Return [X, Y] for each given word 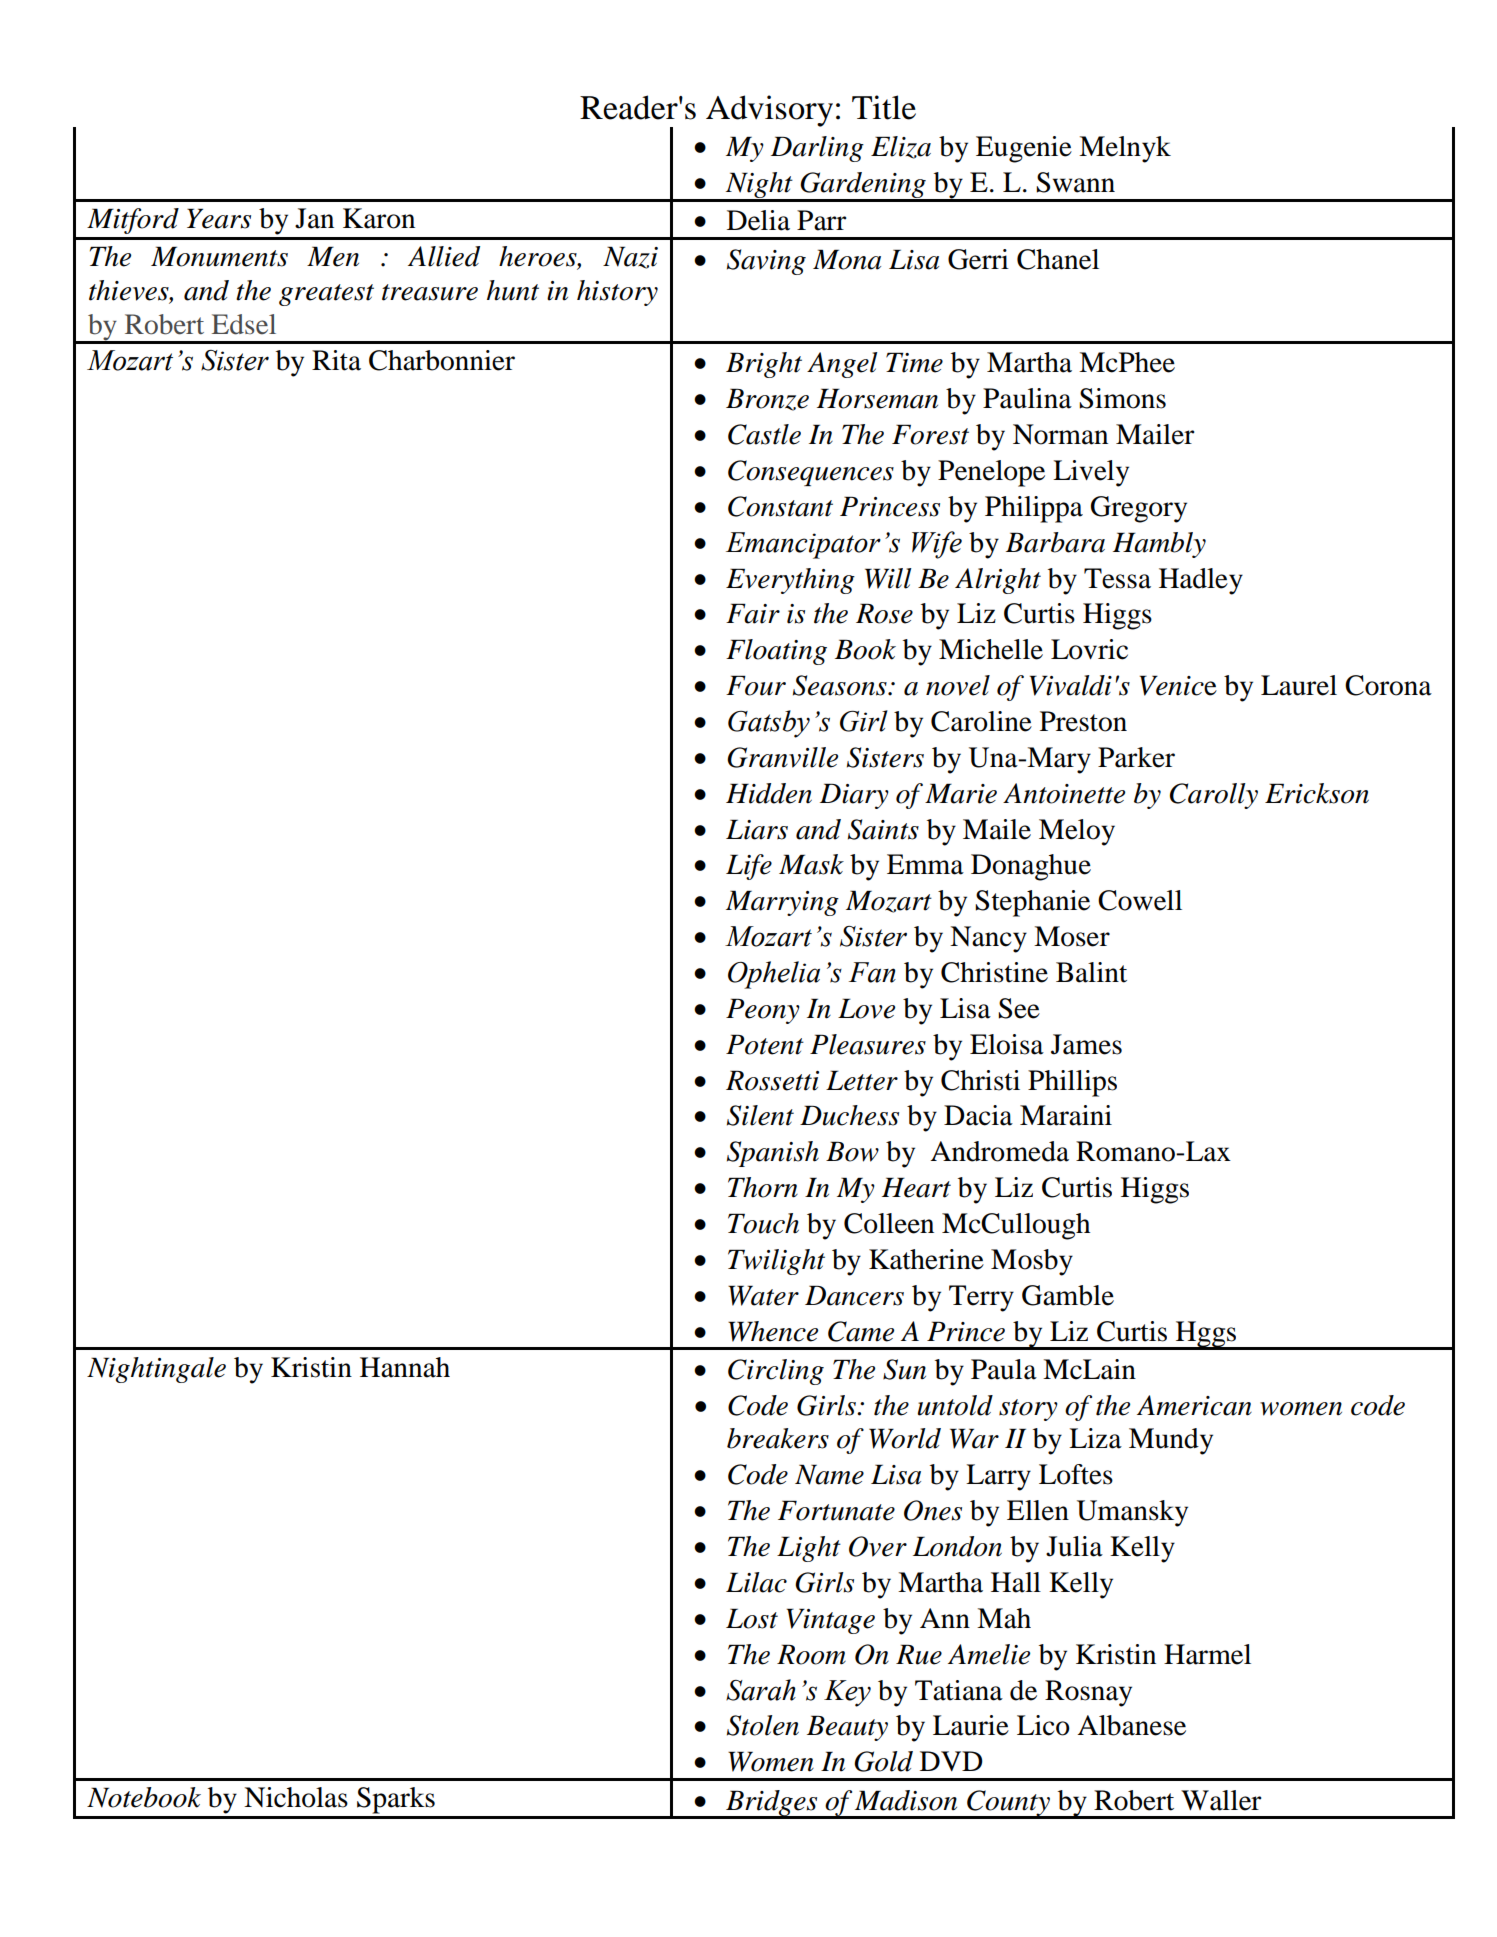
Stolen [763, 1725]
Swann [1075, 182]
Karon [379, 218]
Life [749, 867]
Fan [872, 972]
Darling [817, 149]
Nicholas [296, 1797]
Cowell [1140, 900]
